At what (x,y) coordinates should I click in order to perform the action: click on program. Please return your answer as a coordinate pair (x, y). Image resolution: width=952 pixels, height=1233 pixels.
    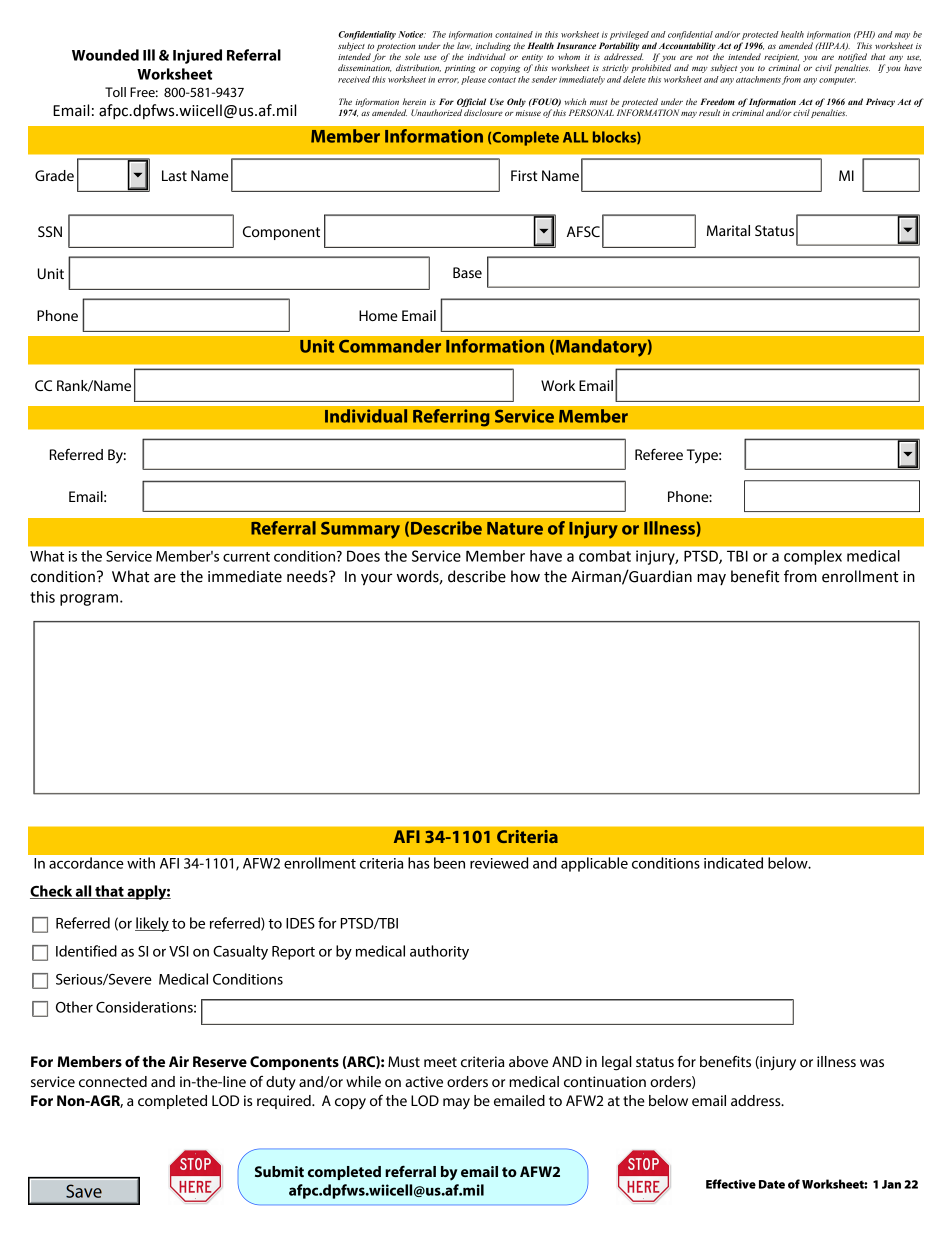
    Looking at the image, I should click on (89, 600).
